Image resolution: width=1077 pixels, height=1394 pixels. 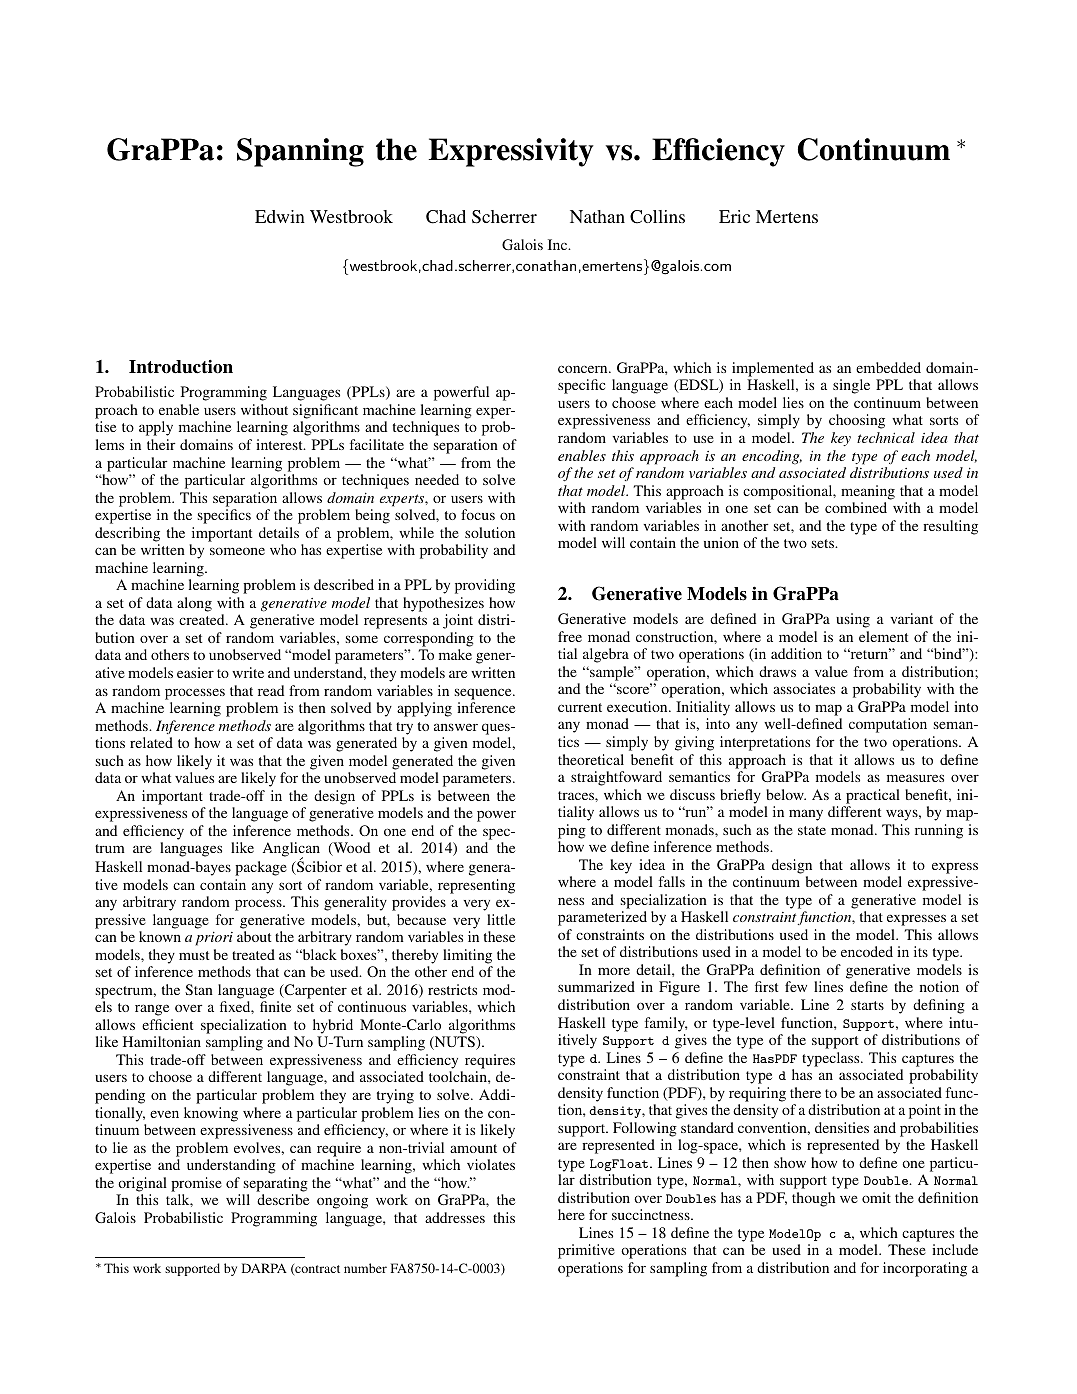 I want to click on Eric, so click(x=734, y=216).
